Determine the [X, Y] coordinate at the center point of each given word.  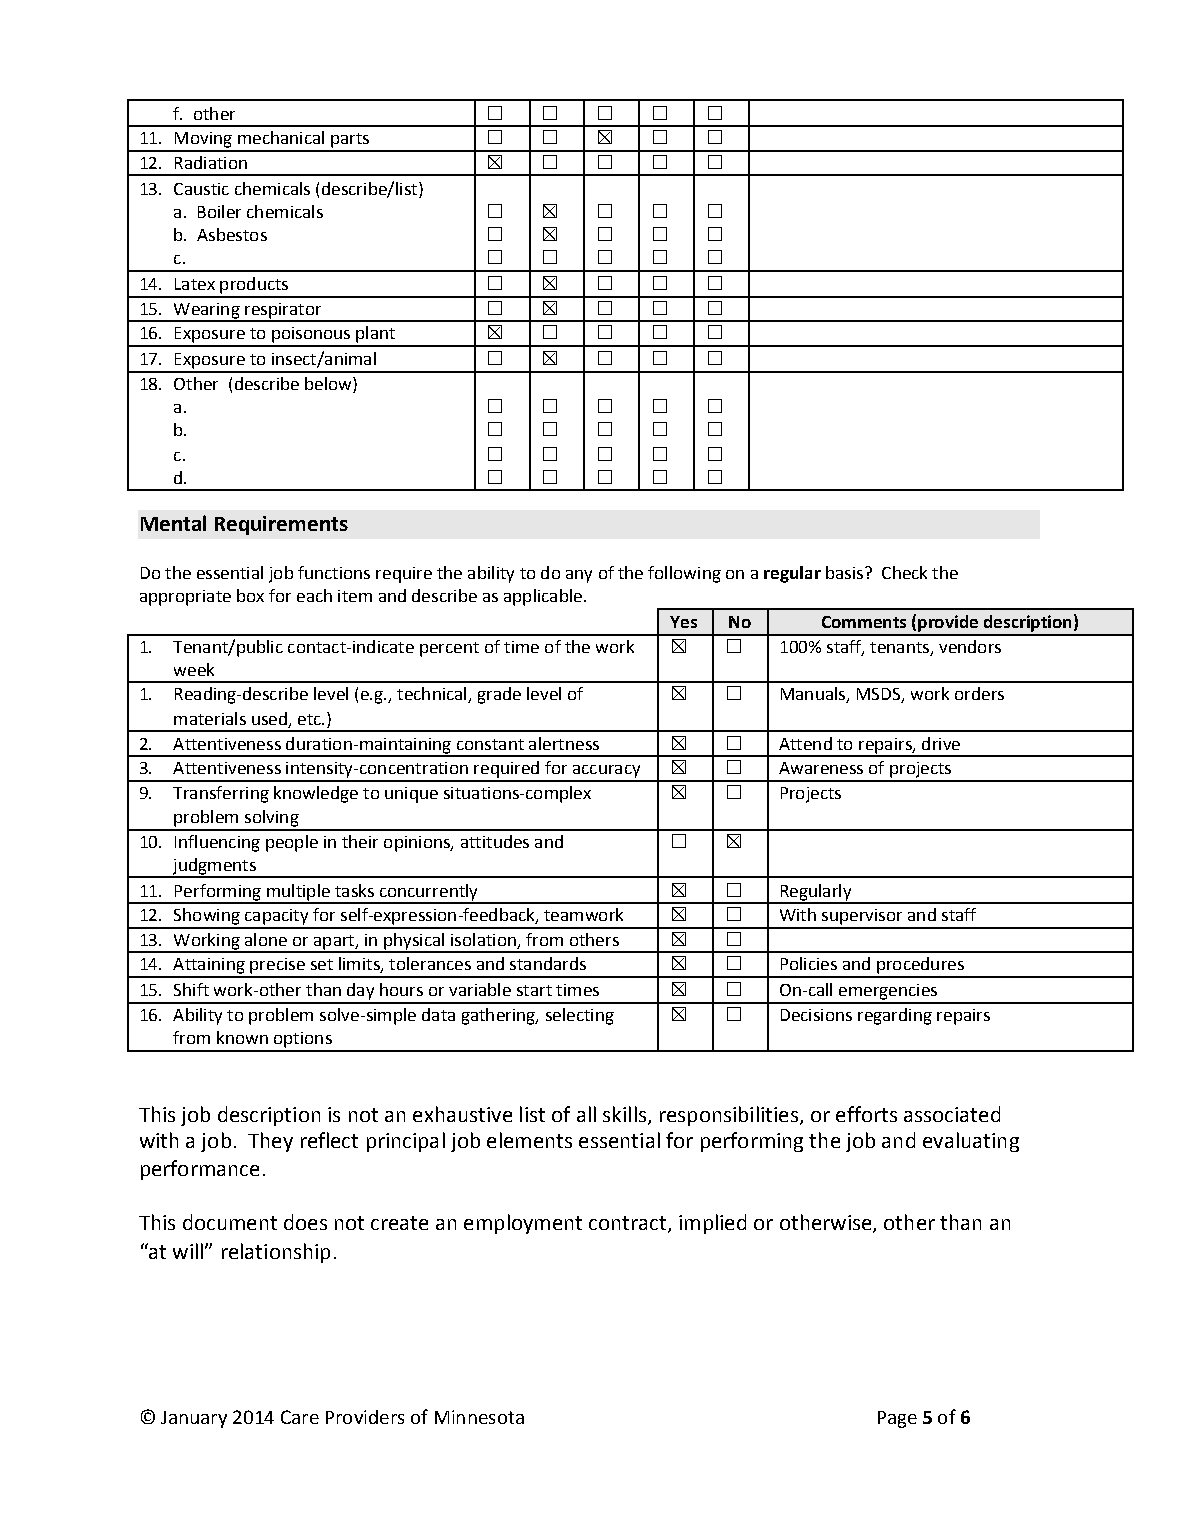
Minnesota [479, 1417]
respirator [283, 312]
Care [300, 1417]
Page [897, 1419]
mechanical [281, 137]
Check [904, 572]
